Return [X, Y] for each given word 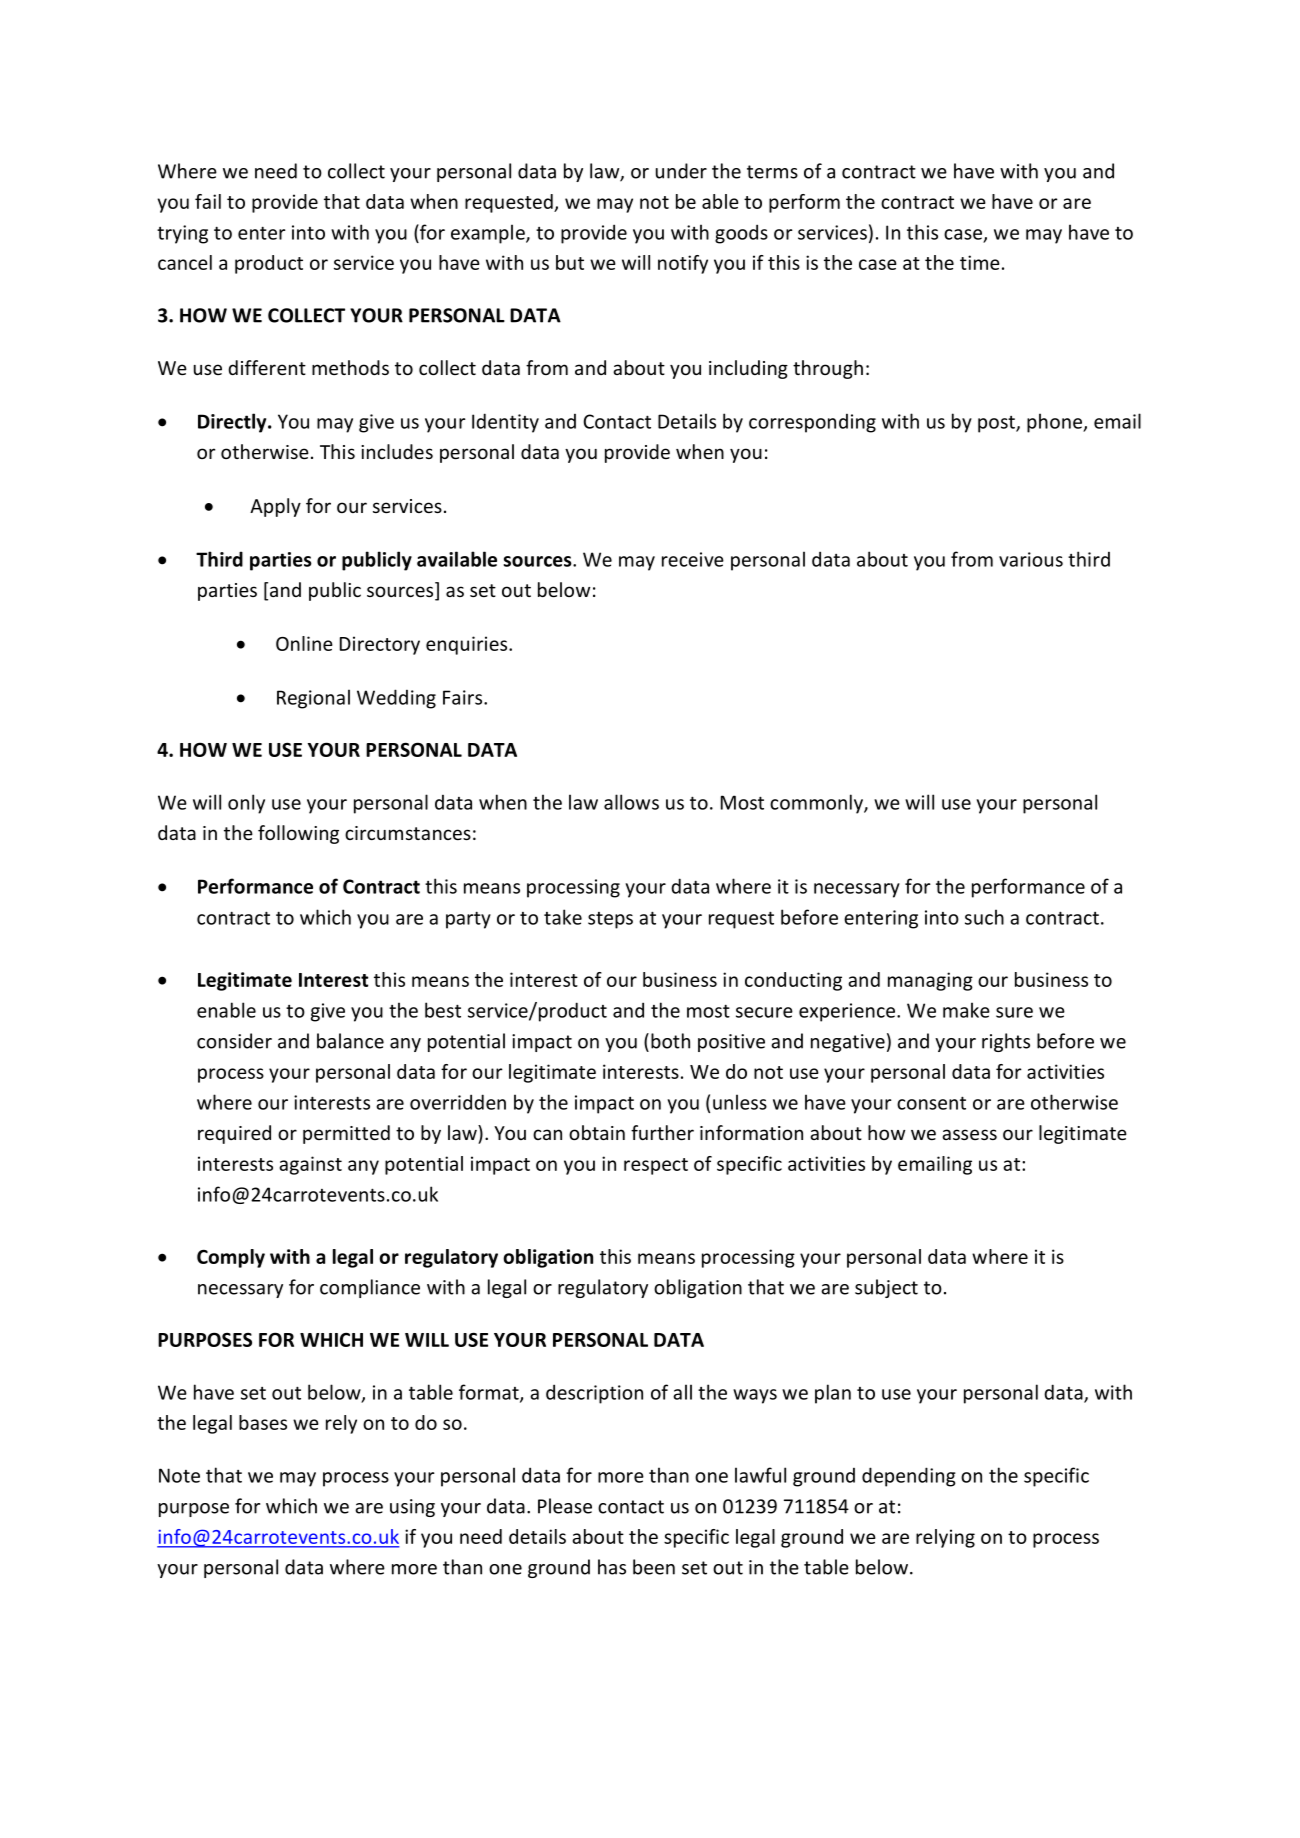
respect [656, 1166]
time [980, 262]
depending [909, 1477]
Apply [275, 507]
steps [610, 920]
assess [969, 1134]
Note [179, 1475]
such [984, 917]
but [570, 262]
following [298, 834]
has [612, 1567]
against [310, 1165]
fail [208, 201]
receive [693, 559]
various [1031, 559]
